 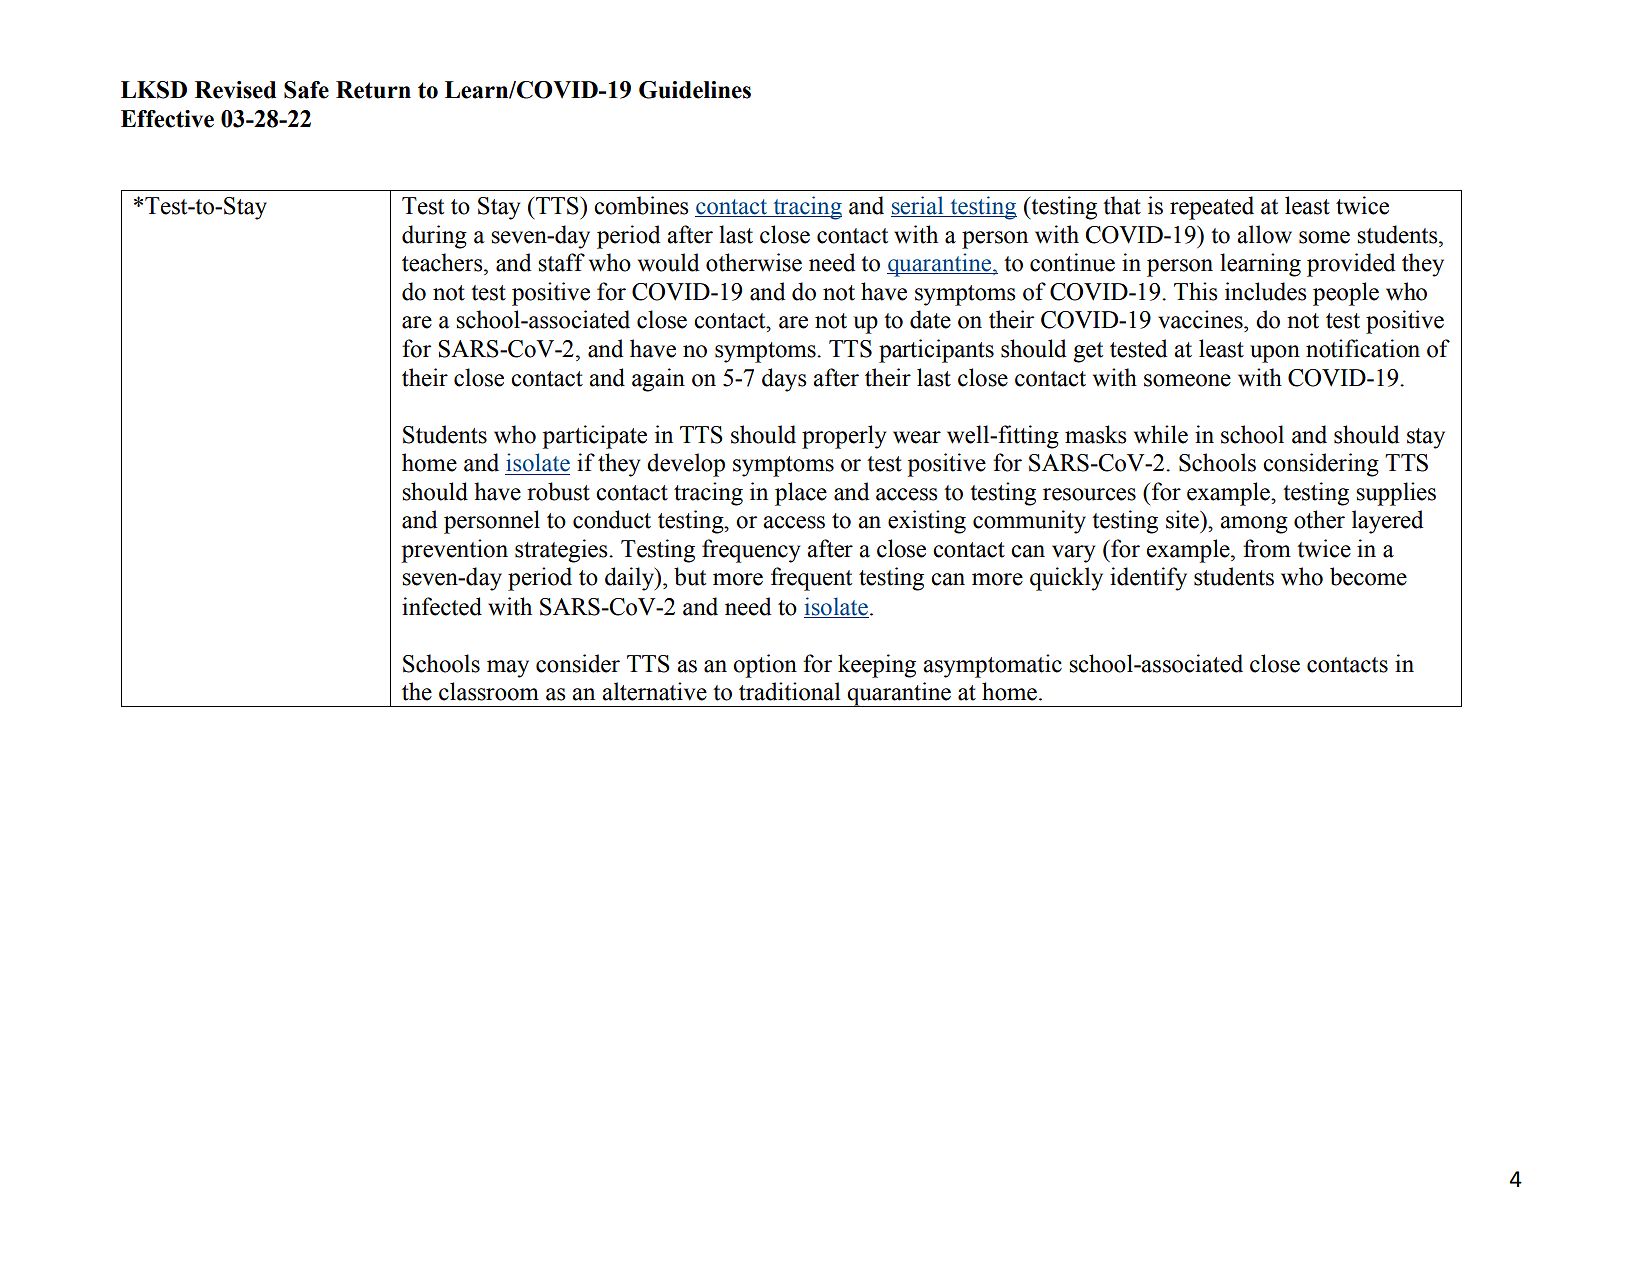 I want to click on option, so click(x=765, y=666).
